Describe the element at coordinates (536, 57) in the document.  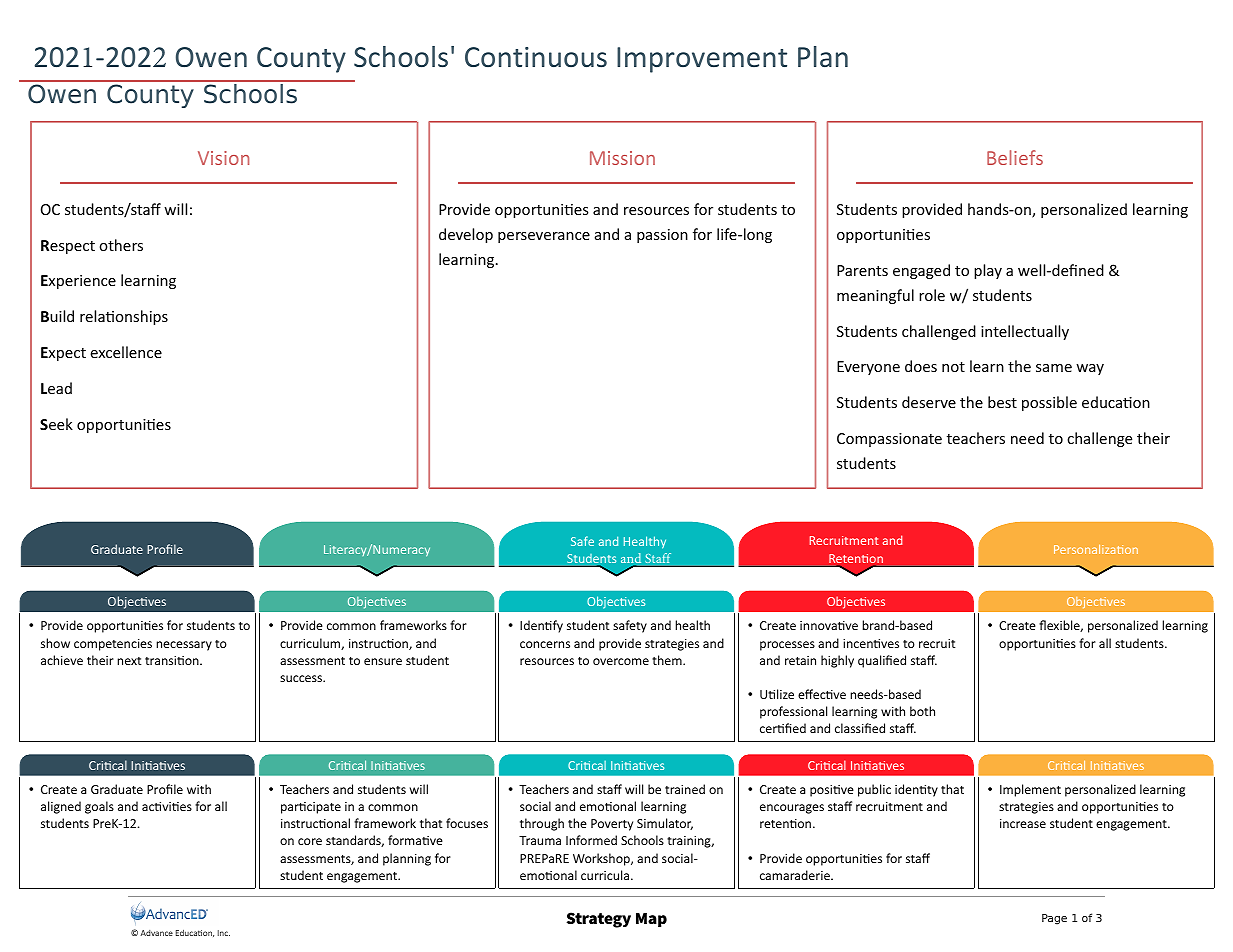
I see `Continuous` at that location.
